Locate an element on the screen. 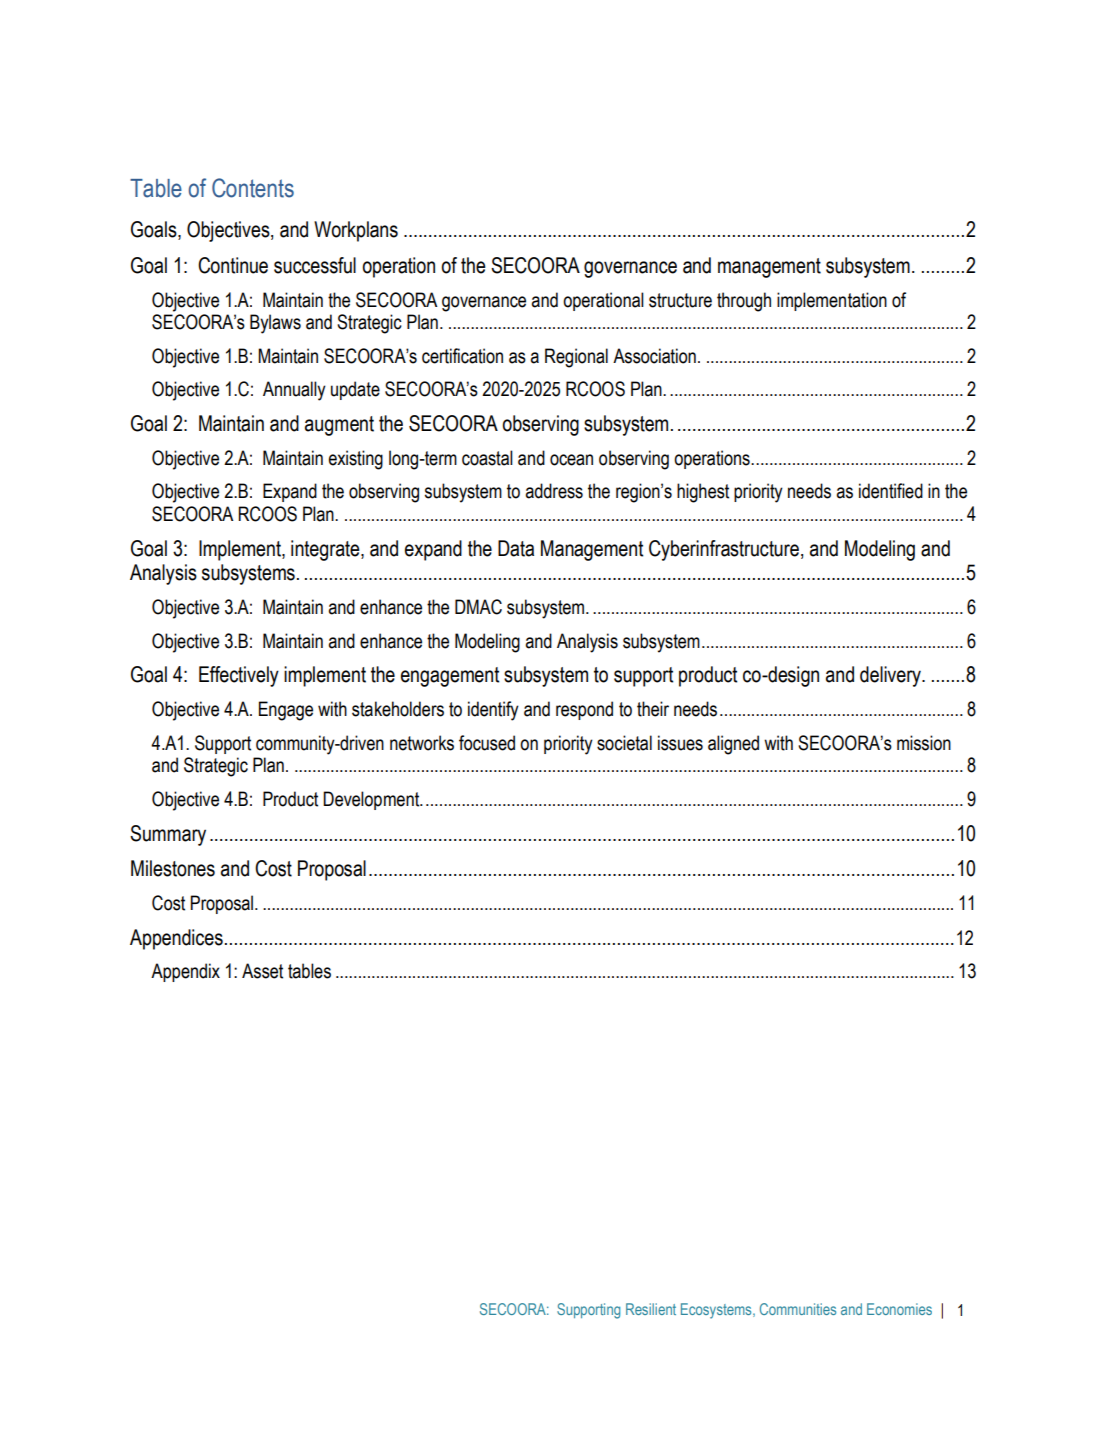 The image size is (1107, 1432). Data is located at coordinates (516, 548).
